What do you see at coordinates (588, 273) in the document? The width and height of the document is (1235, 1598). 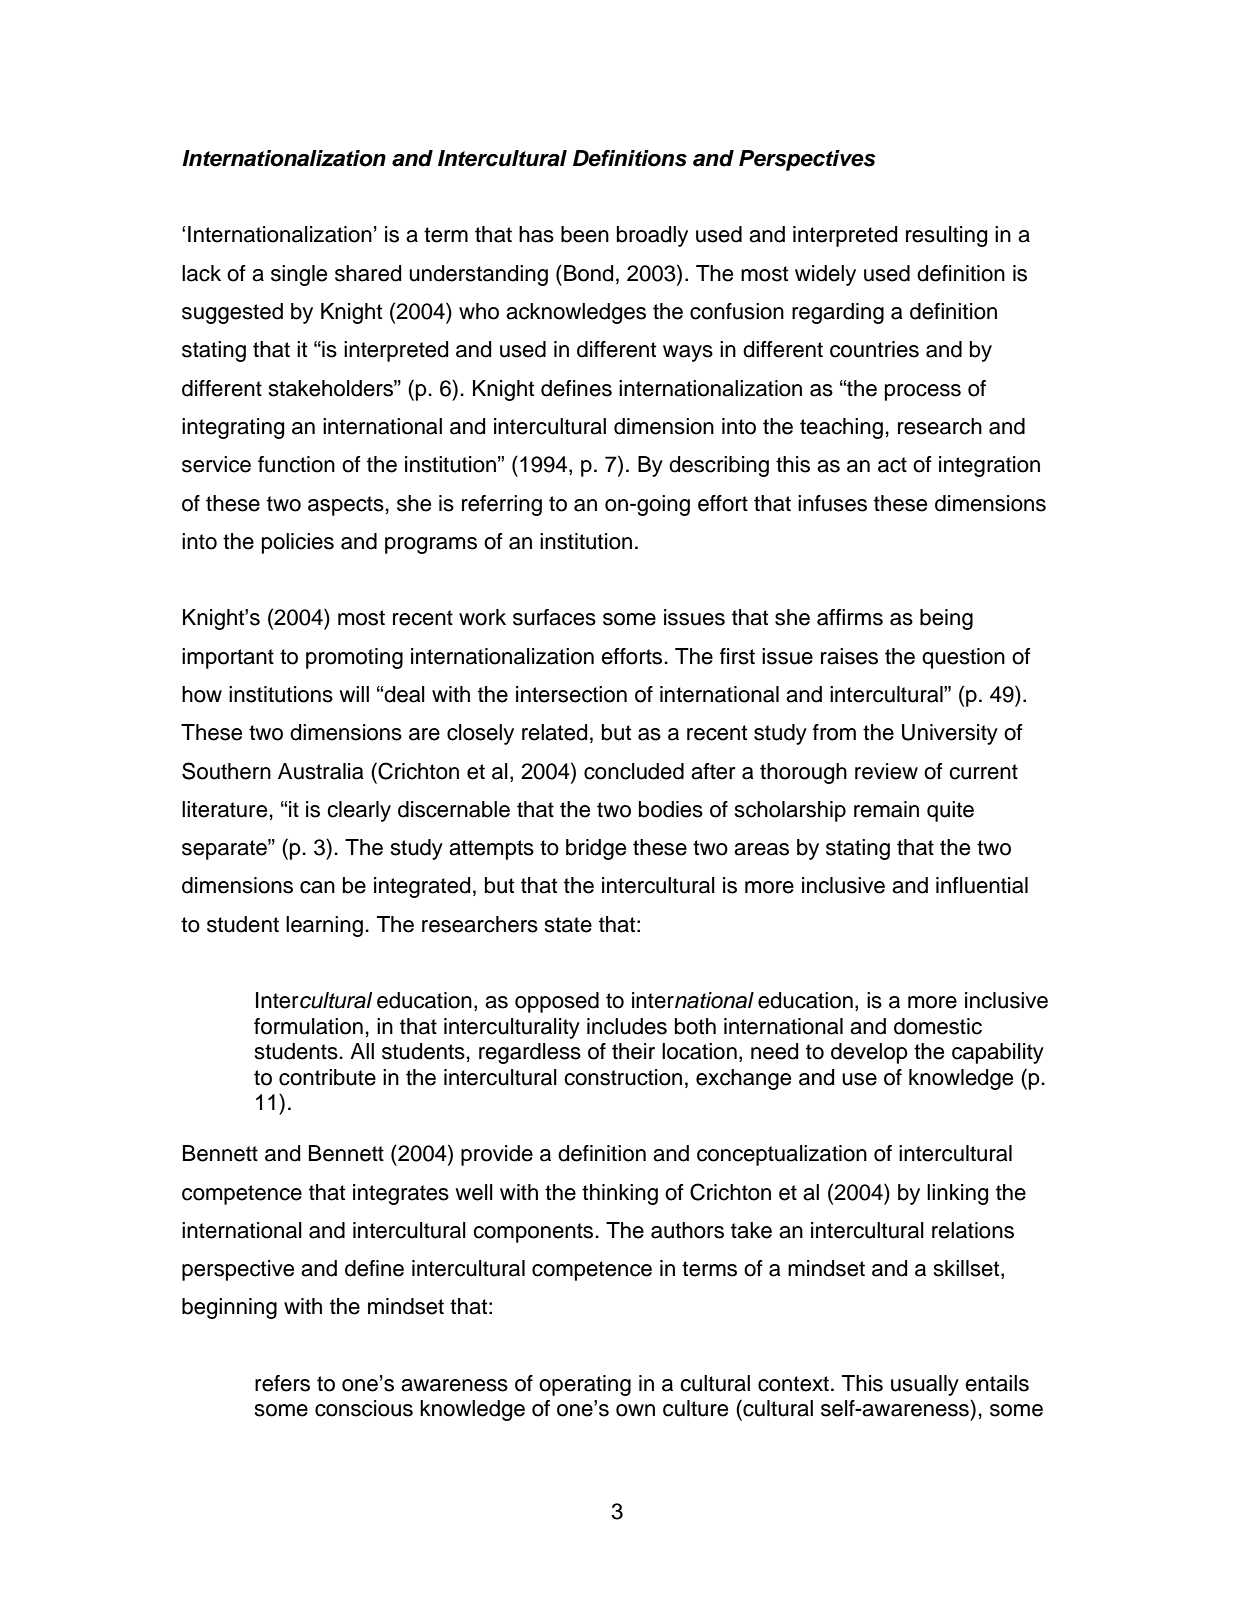 I see `Bond` at bounding box center [588, 273].
